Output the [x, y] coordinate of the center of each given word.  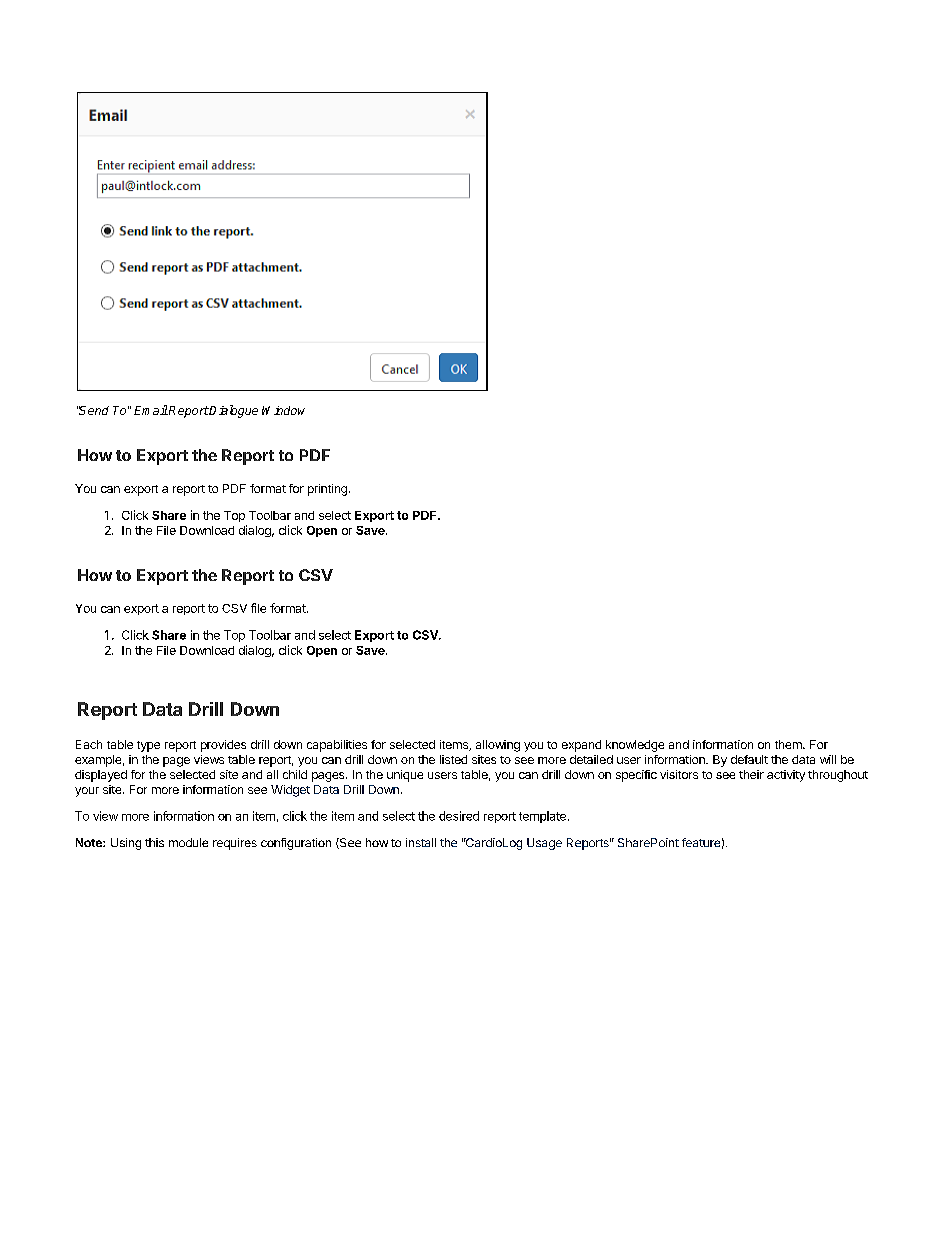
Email [151, 410]
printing [327, 490]
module [188, 842]
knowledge [635, 746]
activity [786, 776]
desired [459, 816]
